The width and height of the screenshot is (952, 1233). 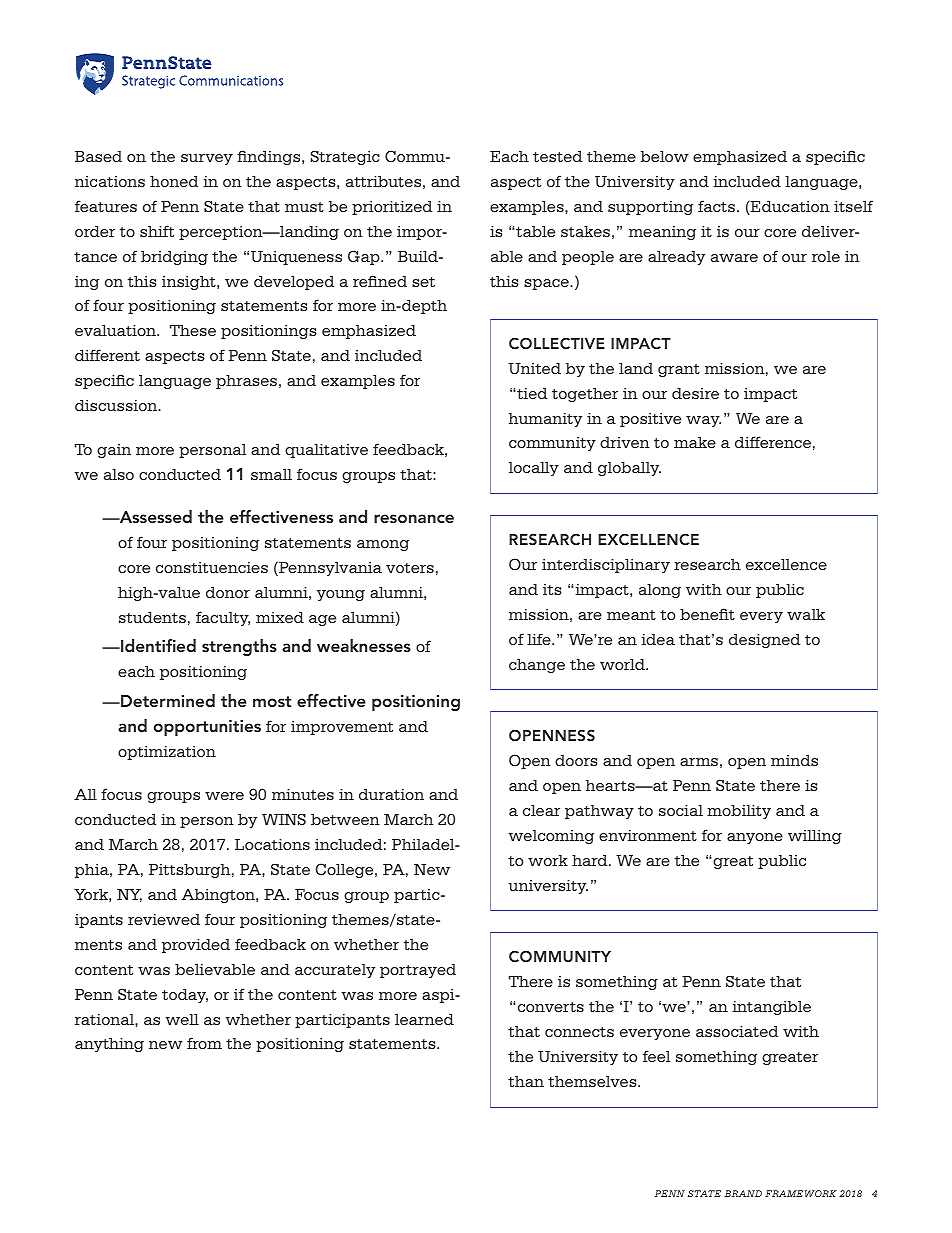 What do you see at coordinates (392, 208) in the screenshot?
I see `prioritized` at bounding box center [392, 208].
